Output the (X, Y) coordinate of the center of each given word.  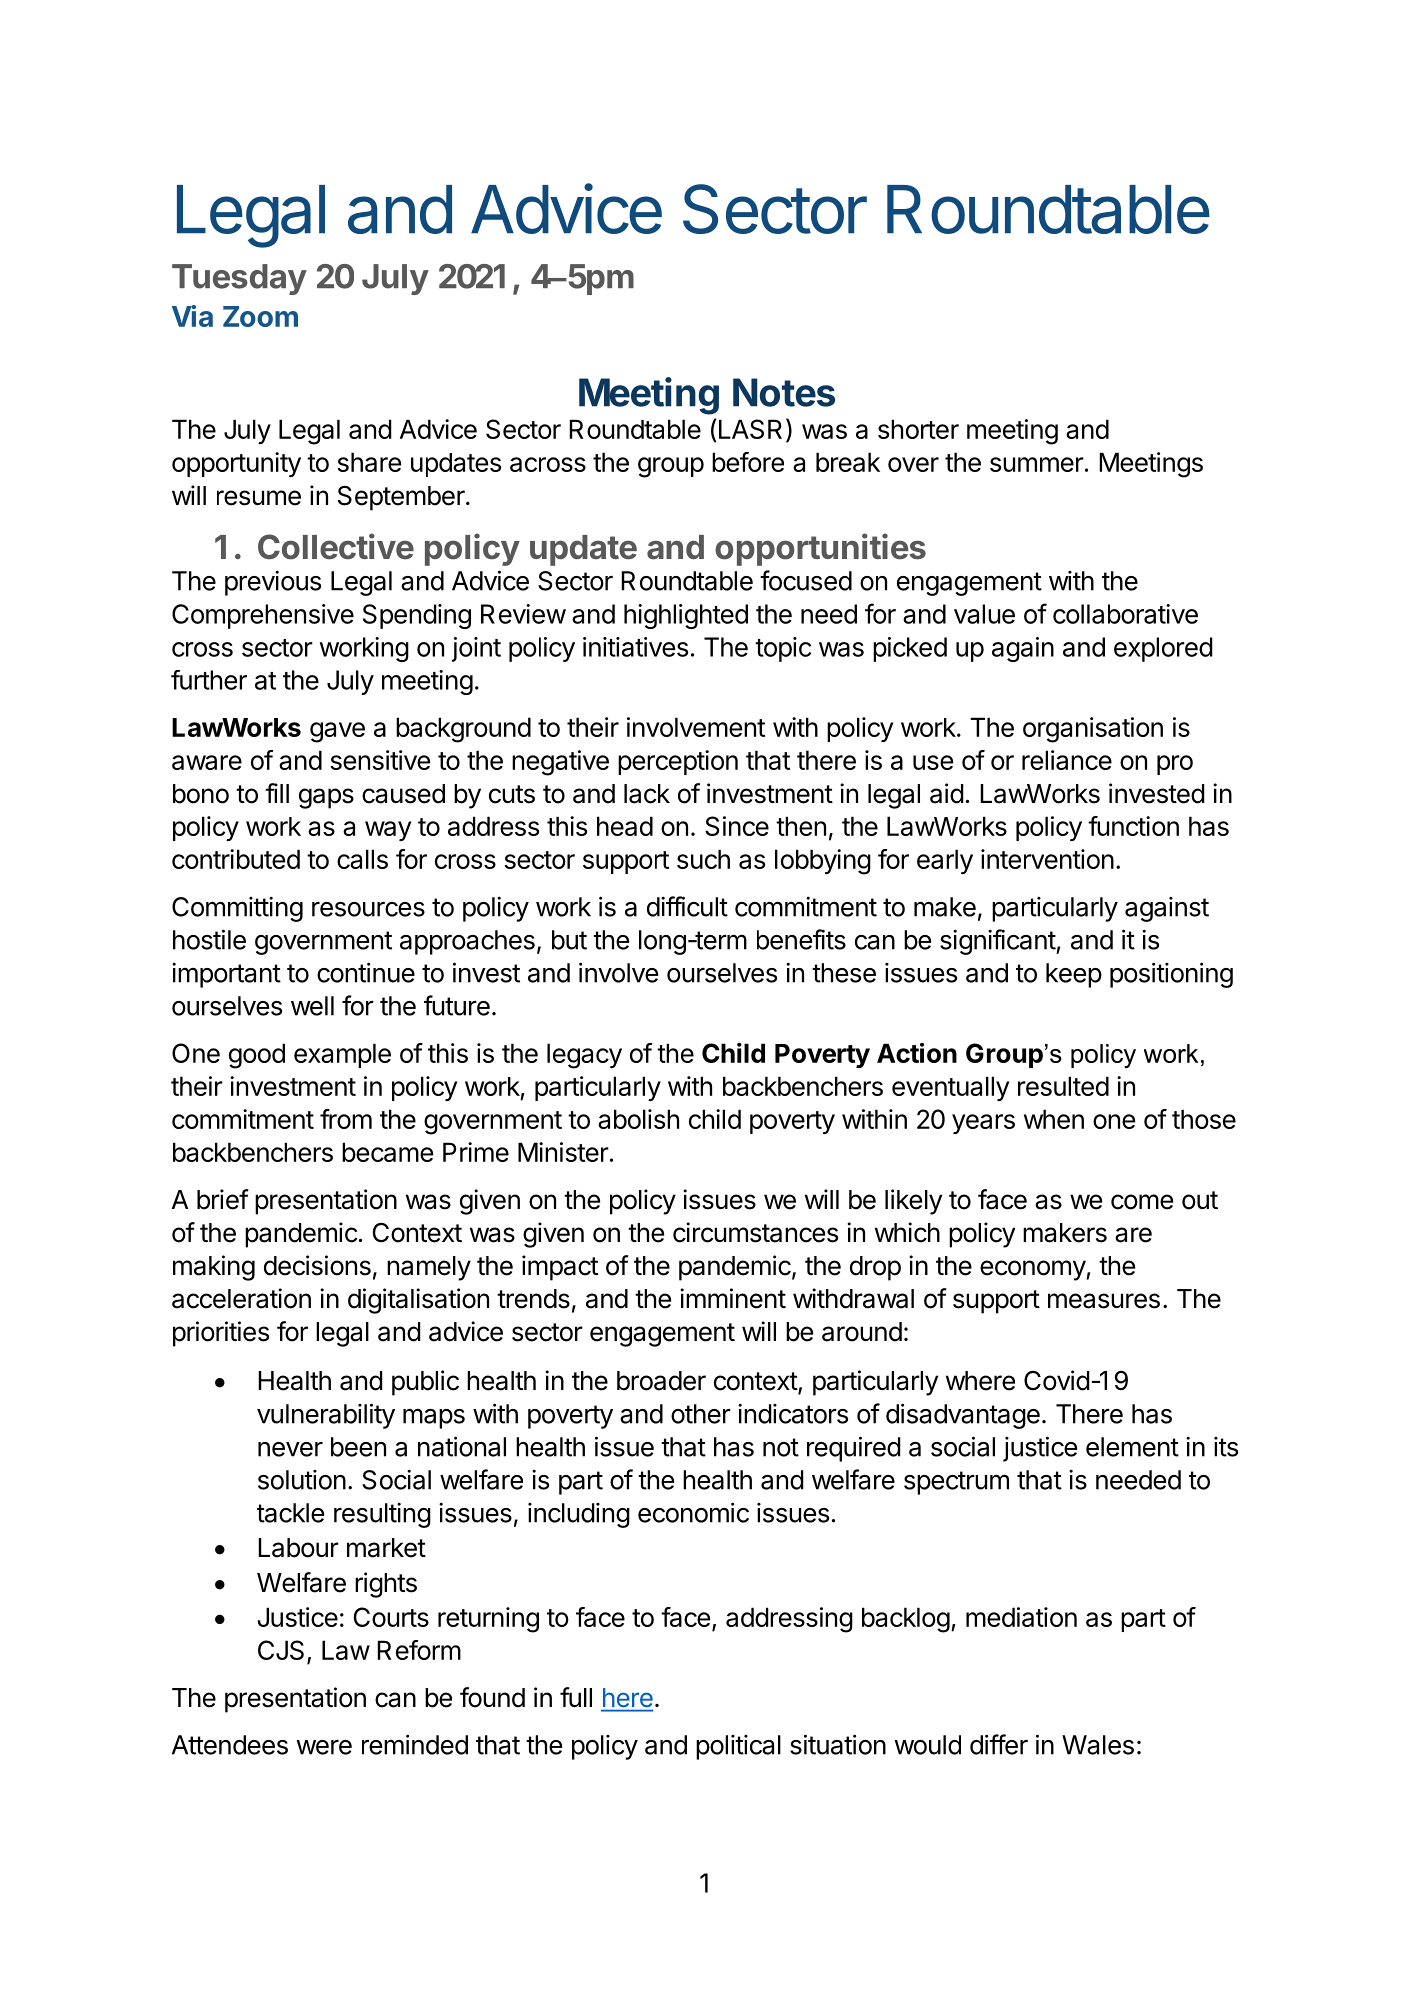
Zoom (260, 316)
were (324, 1747)
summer (1037, 464)
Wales (1098, 1745)
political (738, 1747)
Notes (784, 392)
